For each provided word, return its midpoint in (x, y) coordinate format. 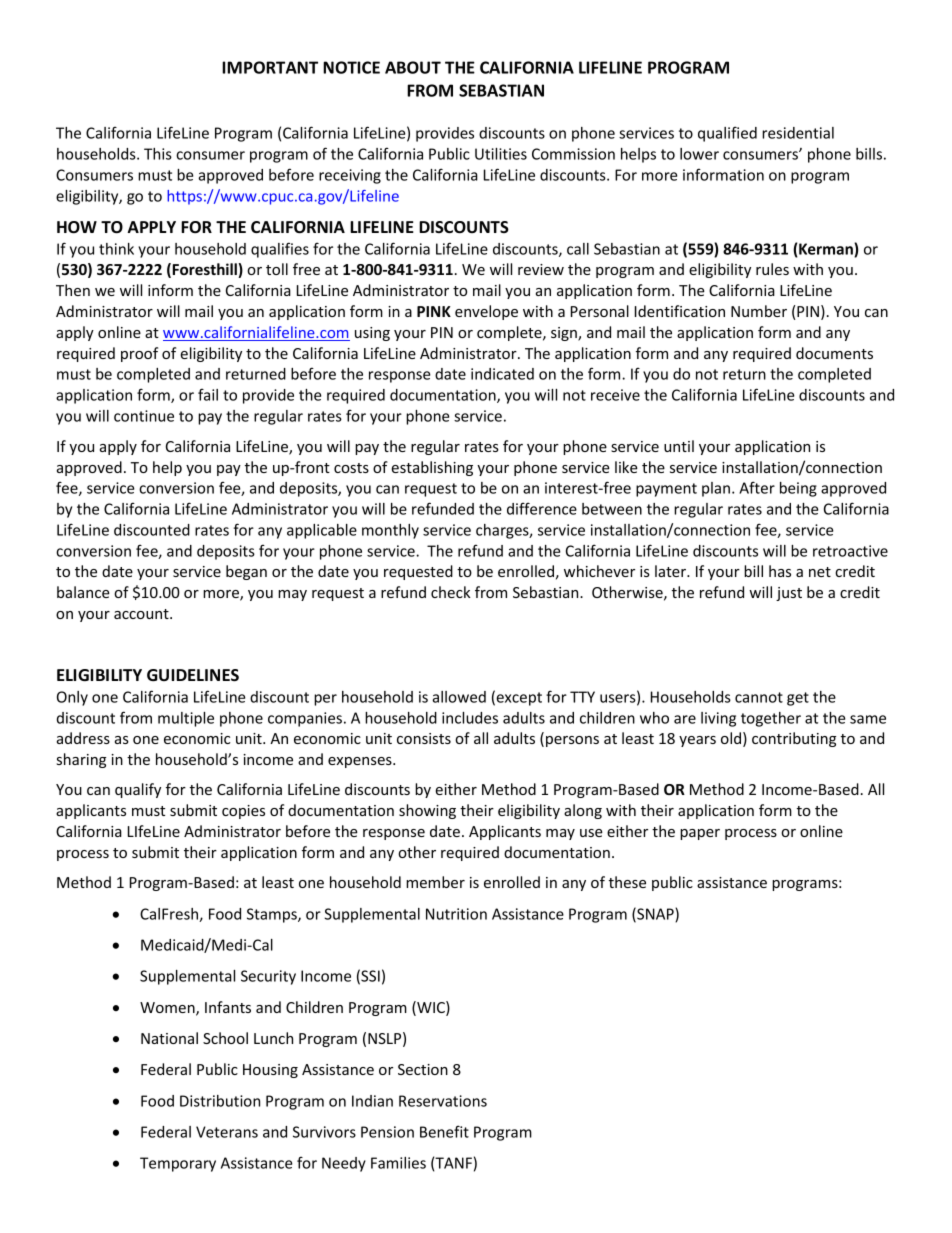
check (450, 592)
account (142, 614)
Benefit (444, 1131)
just (789, 594)
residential (798, 133)
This (158, 154)
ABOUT (413, 67)
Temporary (178, 1164)
